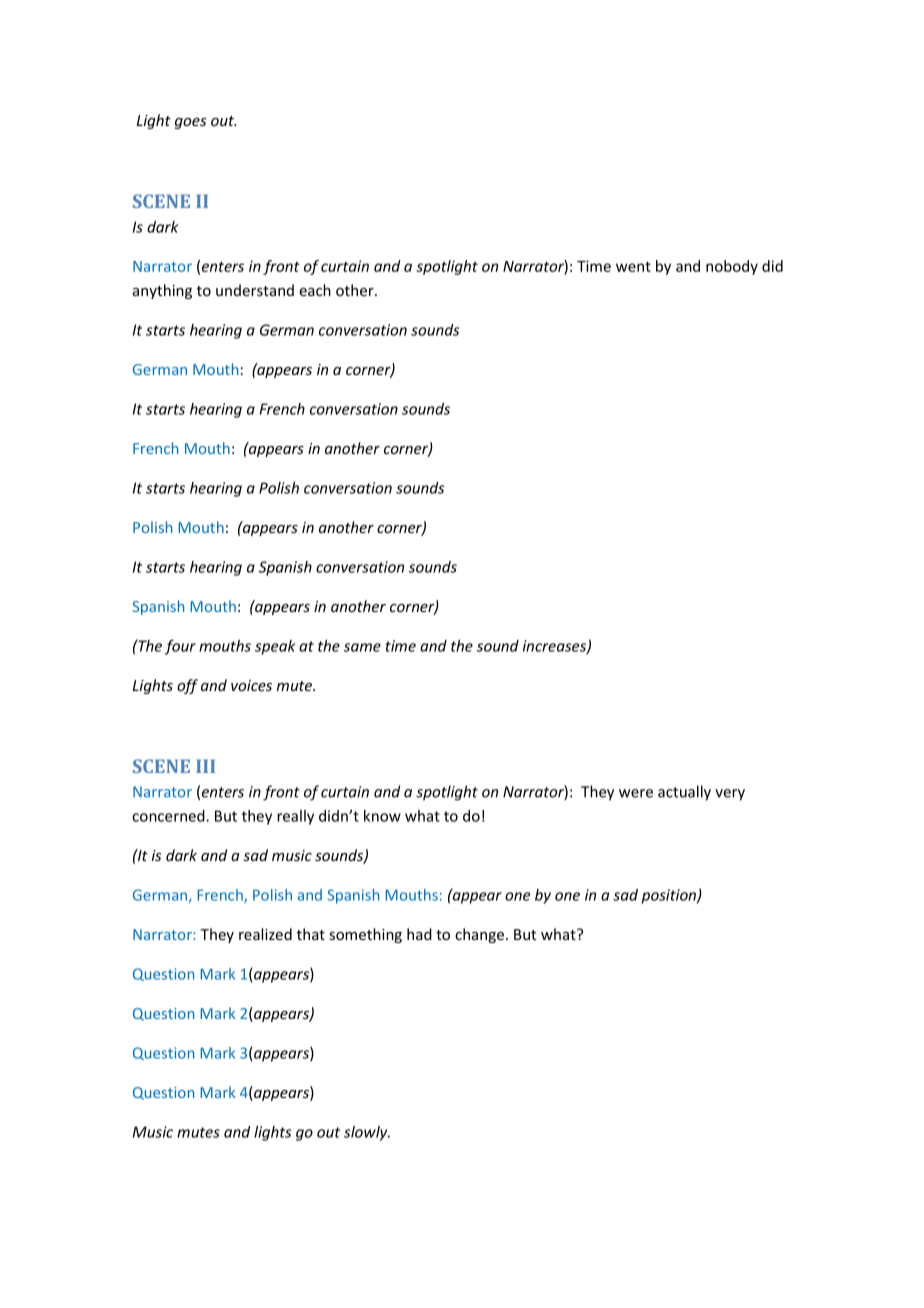  Describe the element at coordinates (419, 934) in the document. I see `had` at that location.
